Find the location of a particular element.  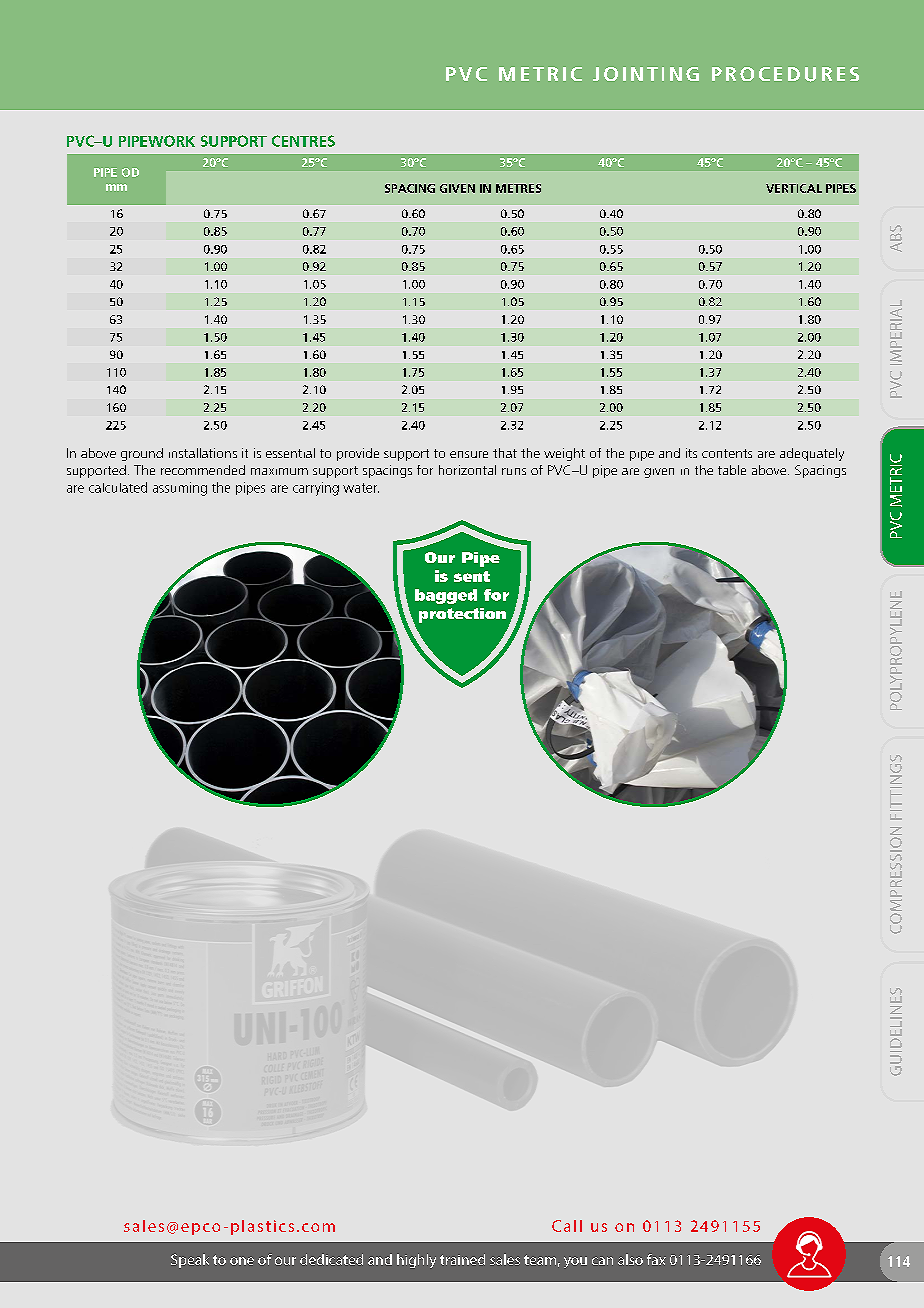

its is located at coordinates (691, 453).
